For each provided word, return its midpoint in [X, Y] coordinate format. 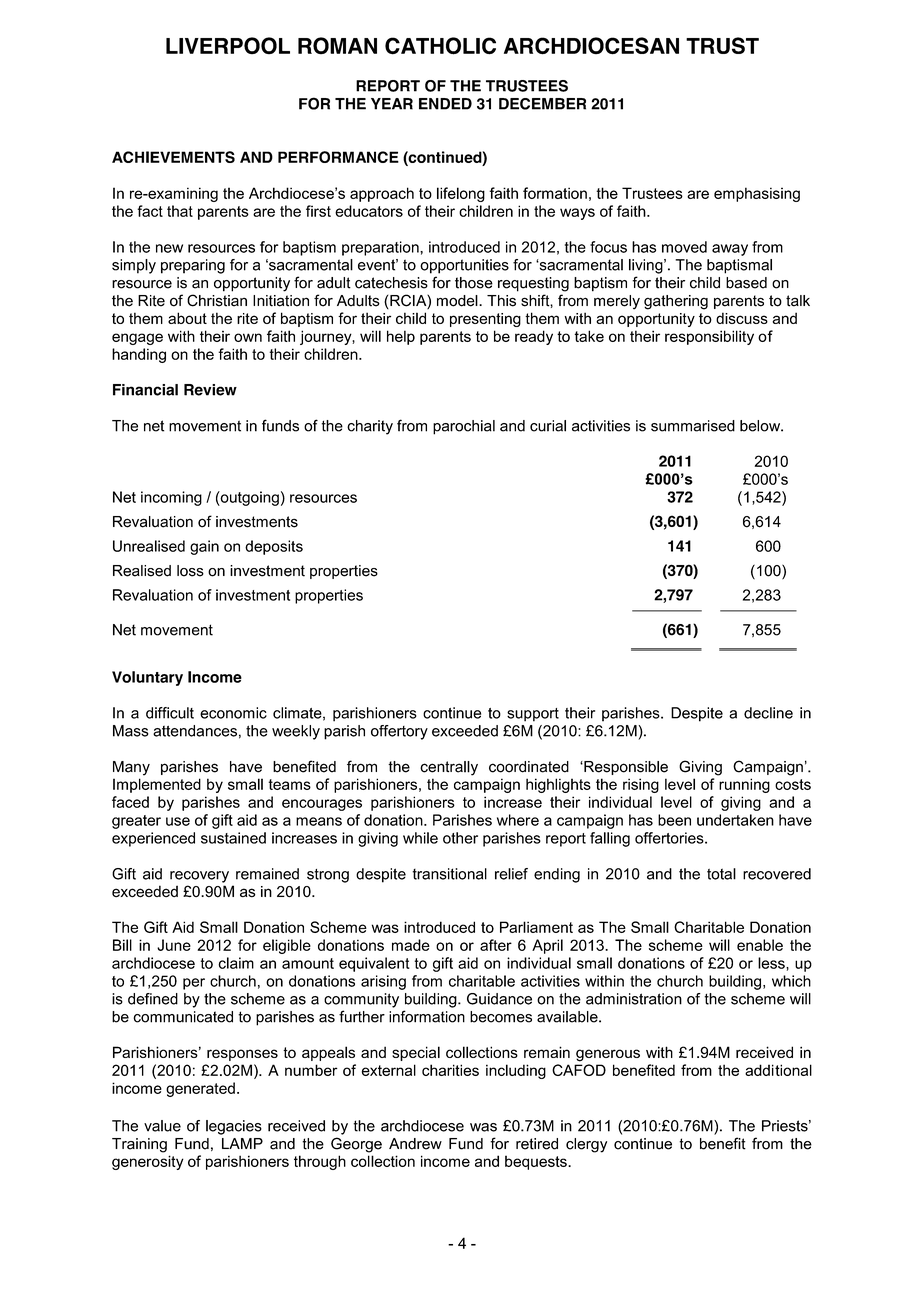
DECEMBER [542, 104]
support [533, 715]
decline [768, 713]
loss [190, 571]
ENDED [445, 104]
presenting [485, 320]
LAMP [242, 1143]
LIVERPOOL [228, 45]
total [721, 874]
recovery [199, 877]
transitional [449, 874]
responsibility [709, 337]
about [187, 318]
